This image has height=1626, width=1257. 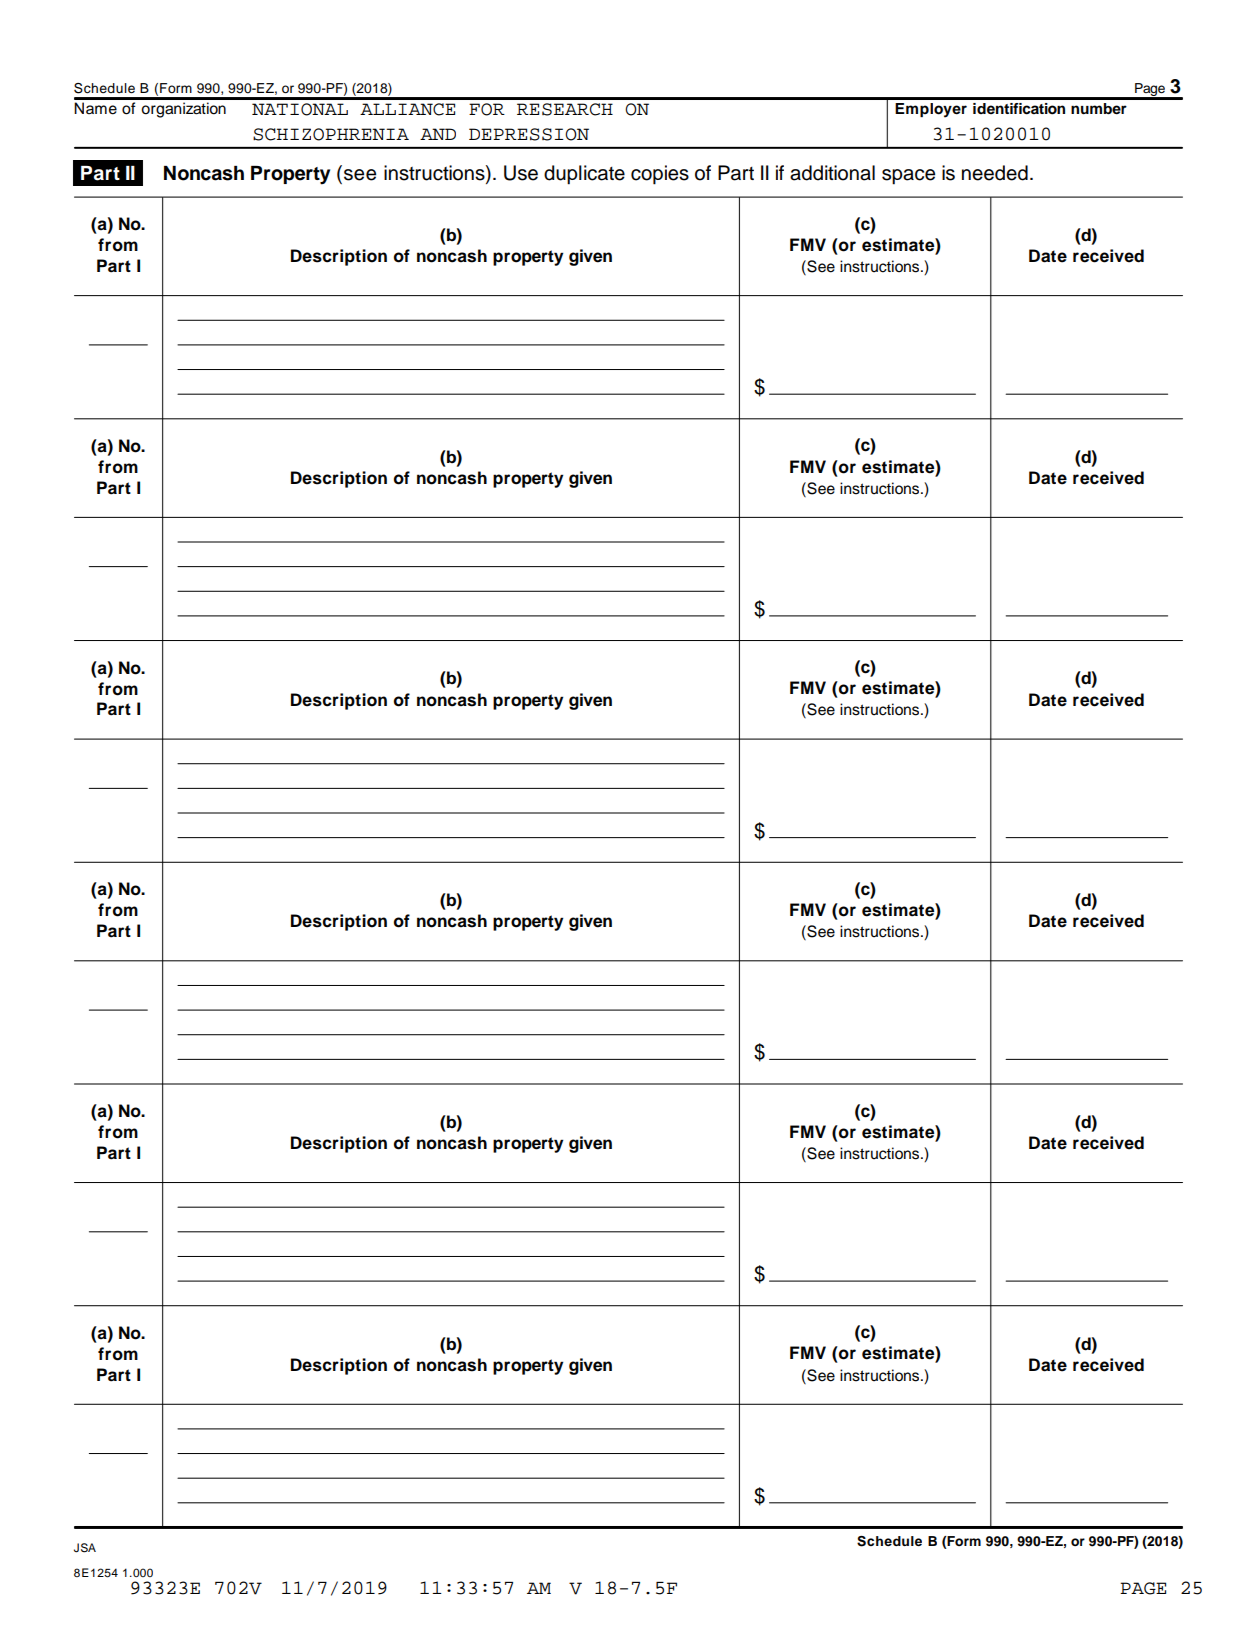 What do you see at coordinates (521, 173) in the image?
I see `Use` at bounding box center [521, 173].
